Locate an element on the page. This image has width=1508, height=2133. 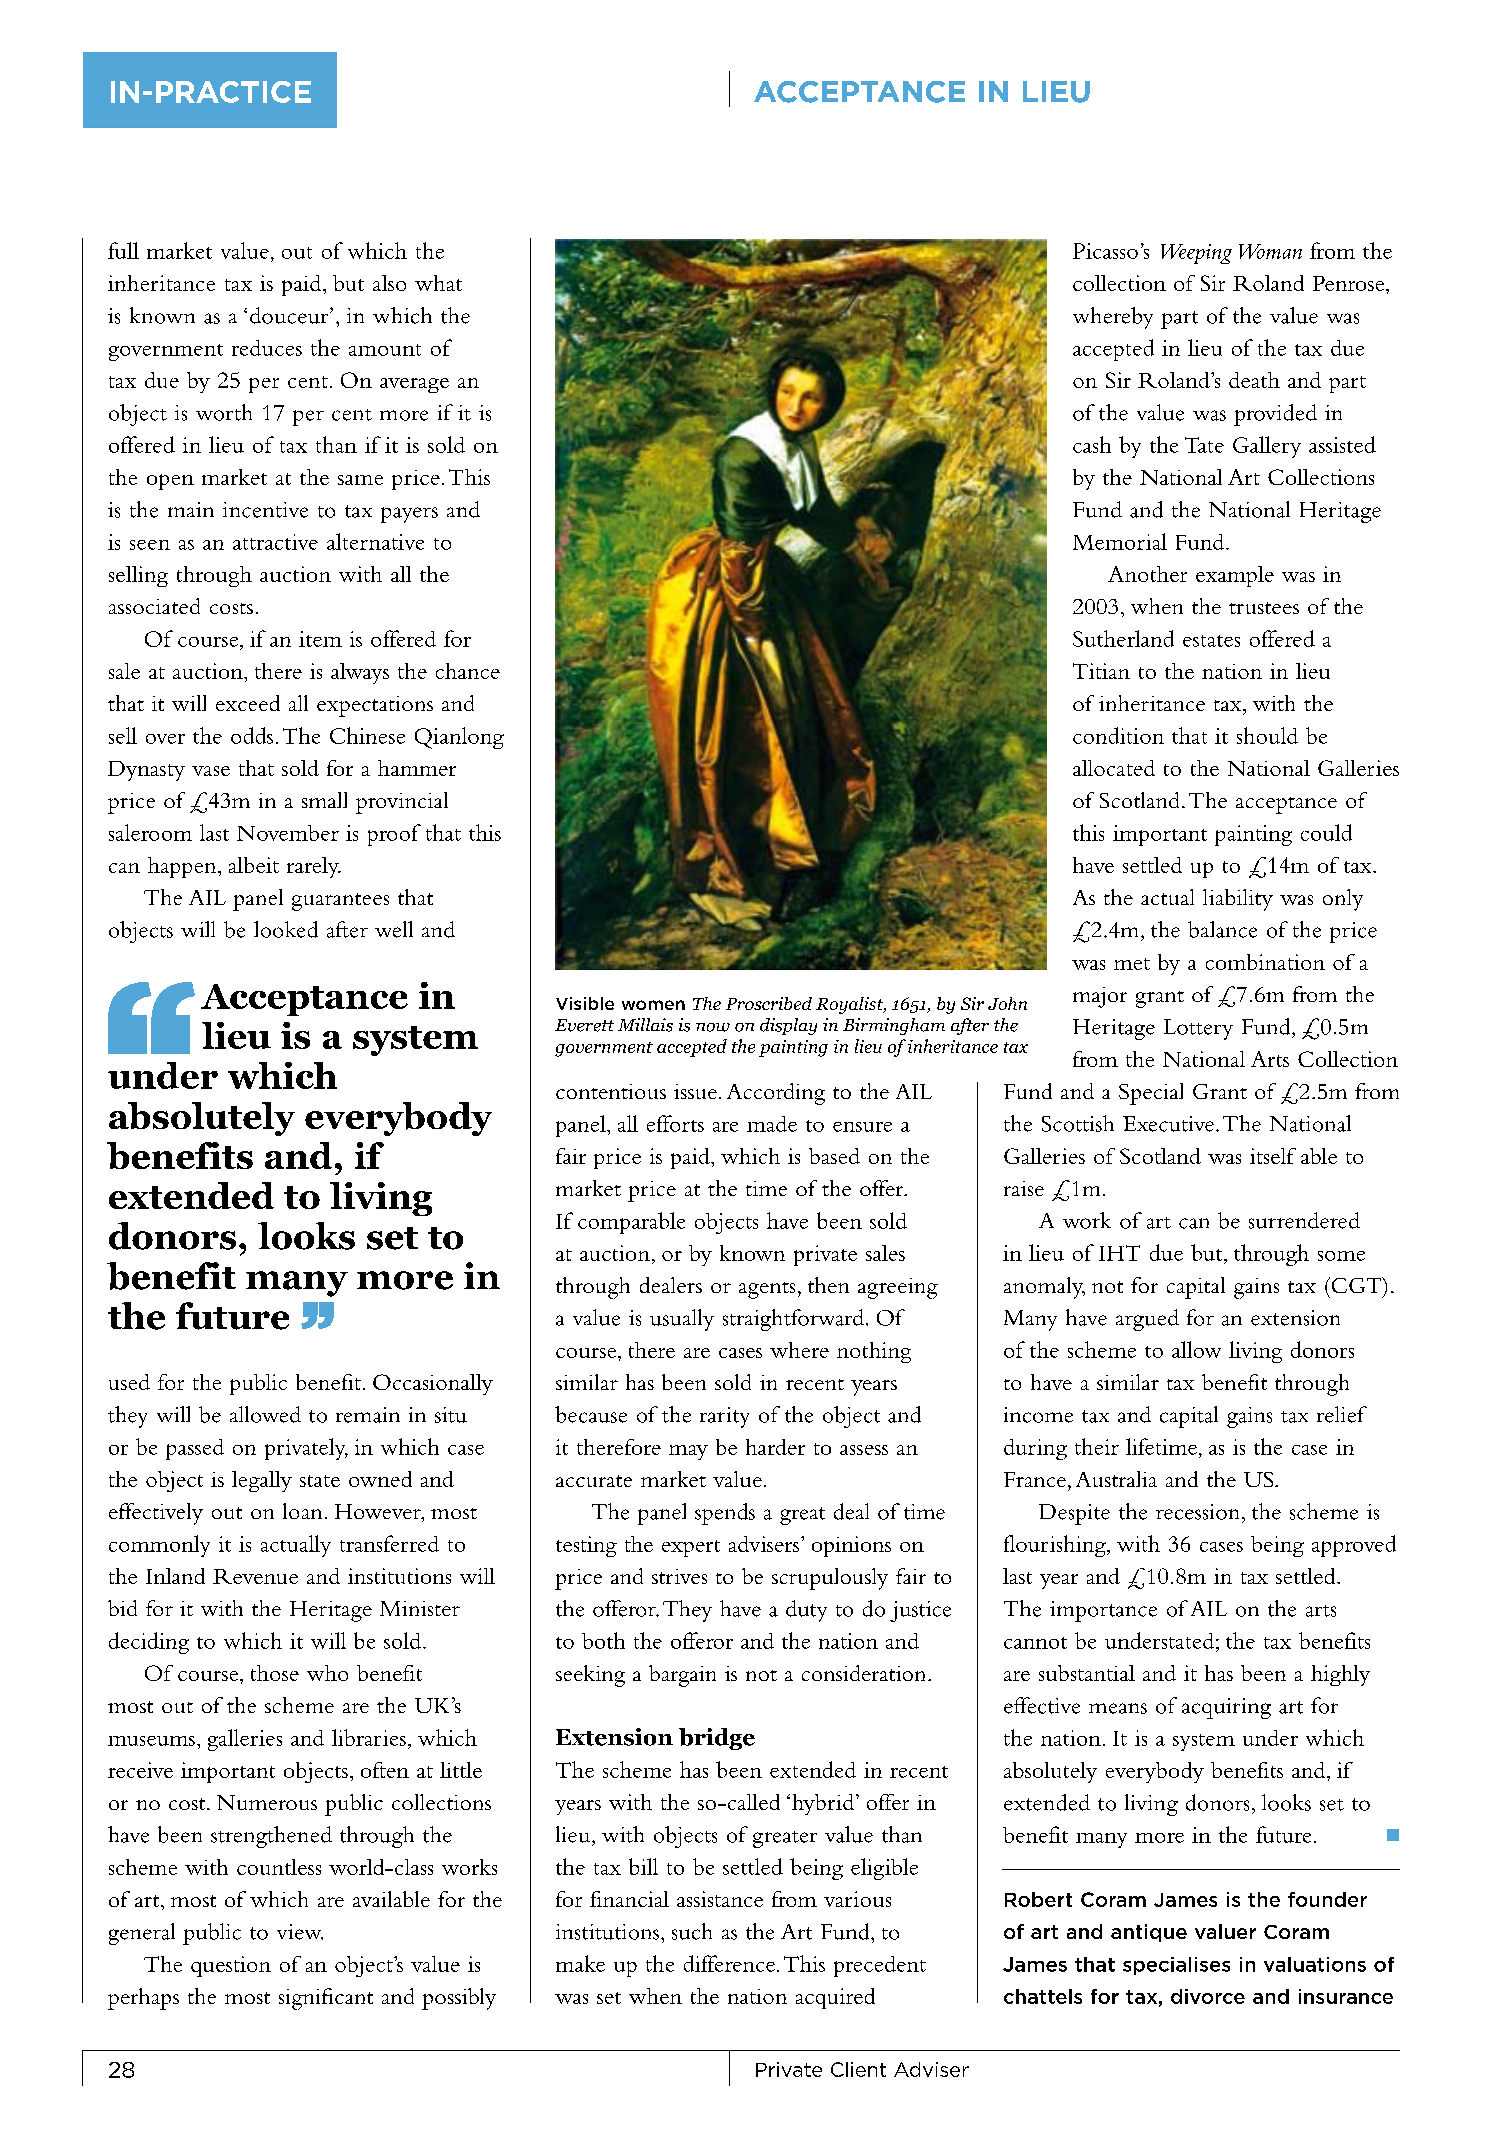
looked is located at coordinates (286, 929).
